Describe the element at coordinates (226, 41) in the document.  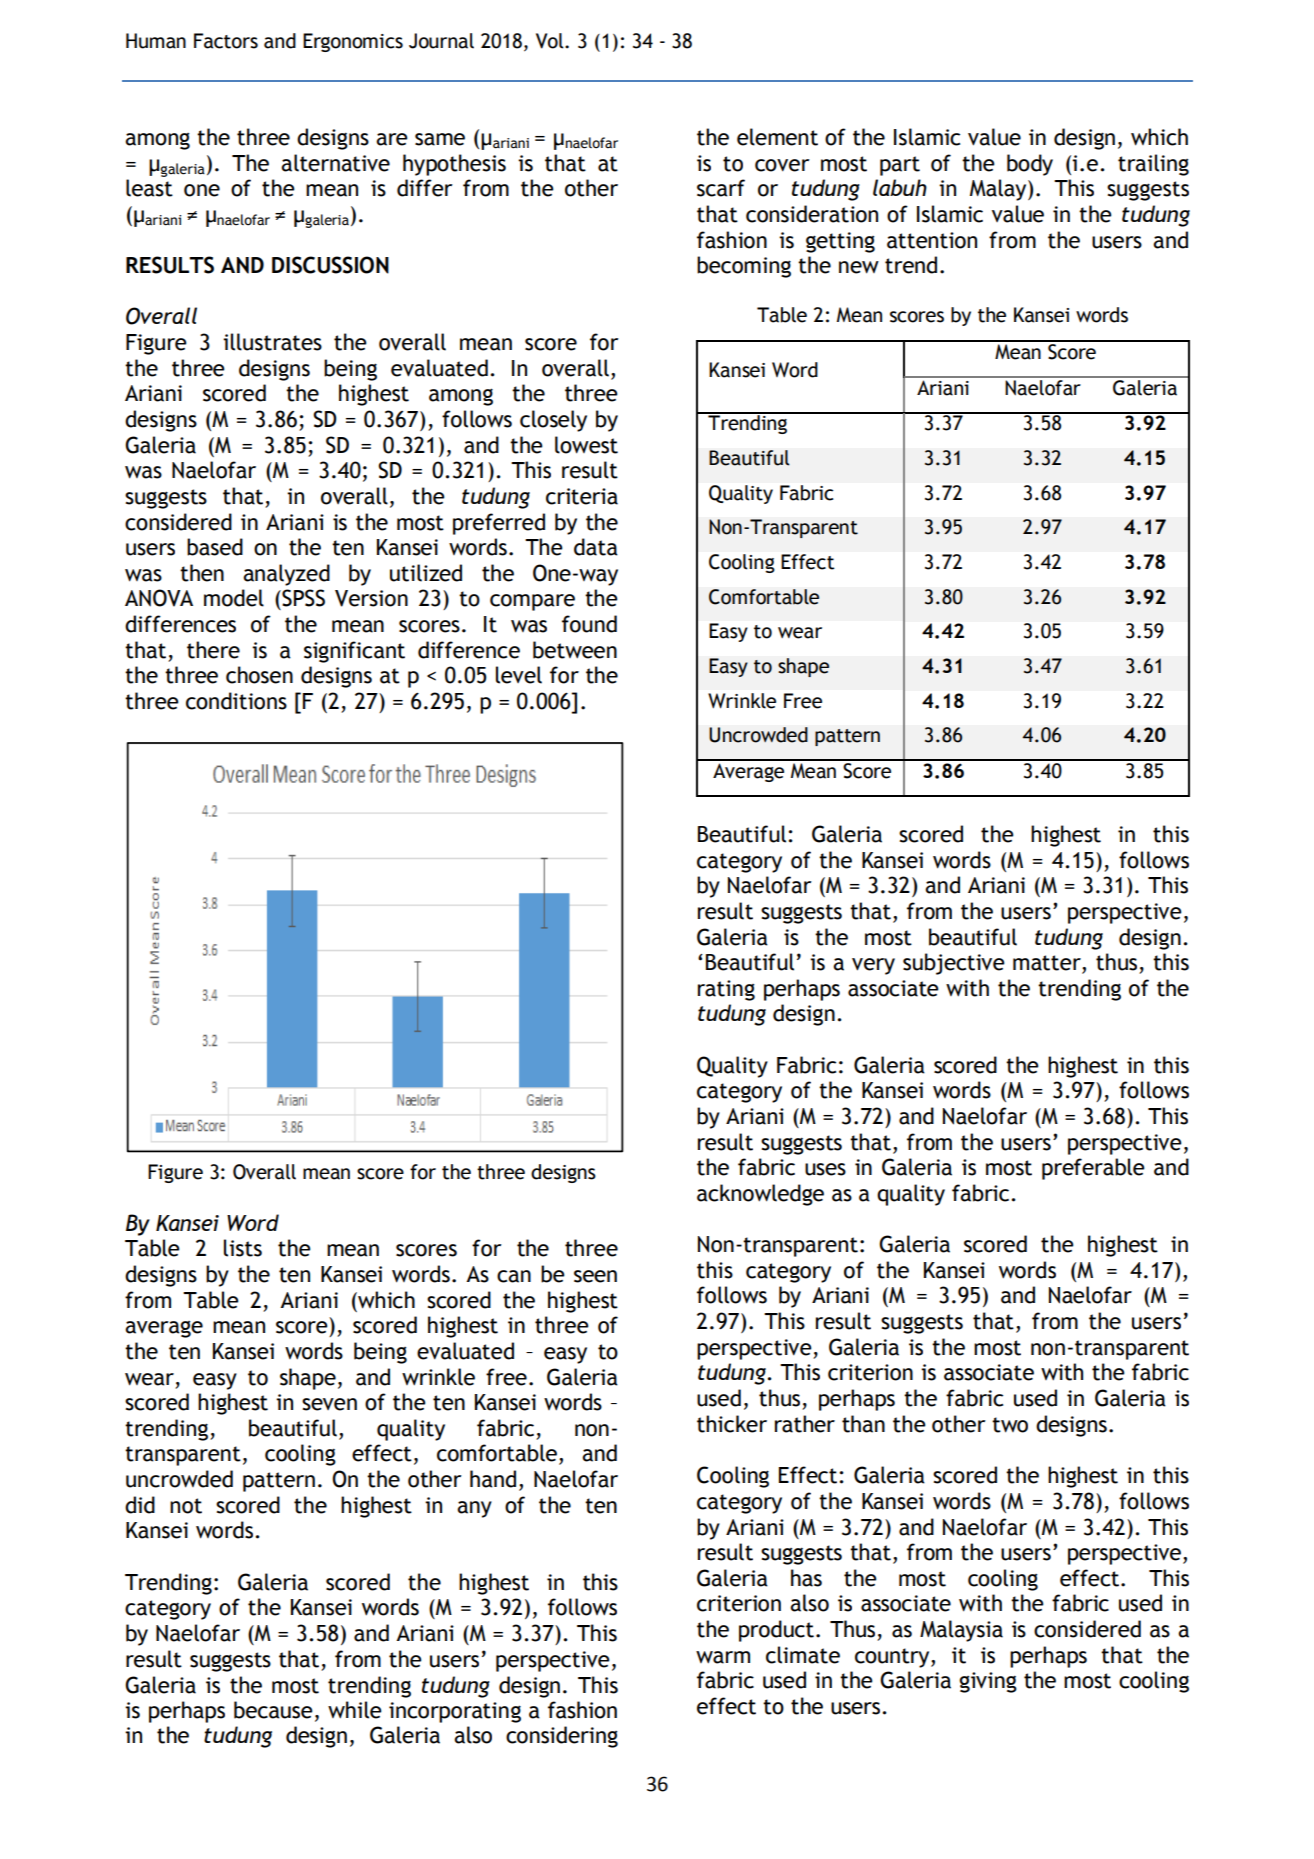
I see `Factors` at that location.
